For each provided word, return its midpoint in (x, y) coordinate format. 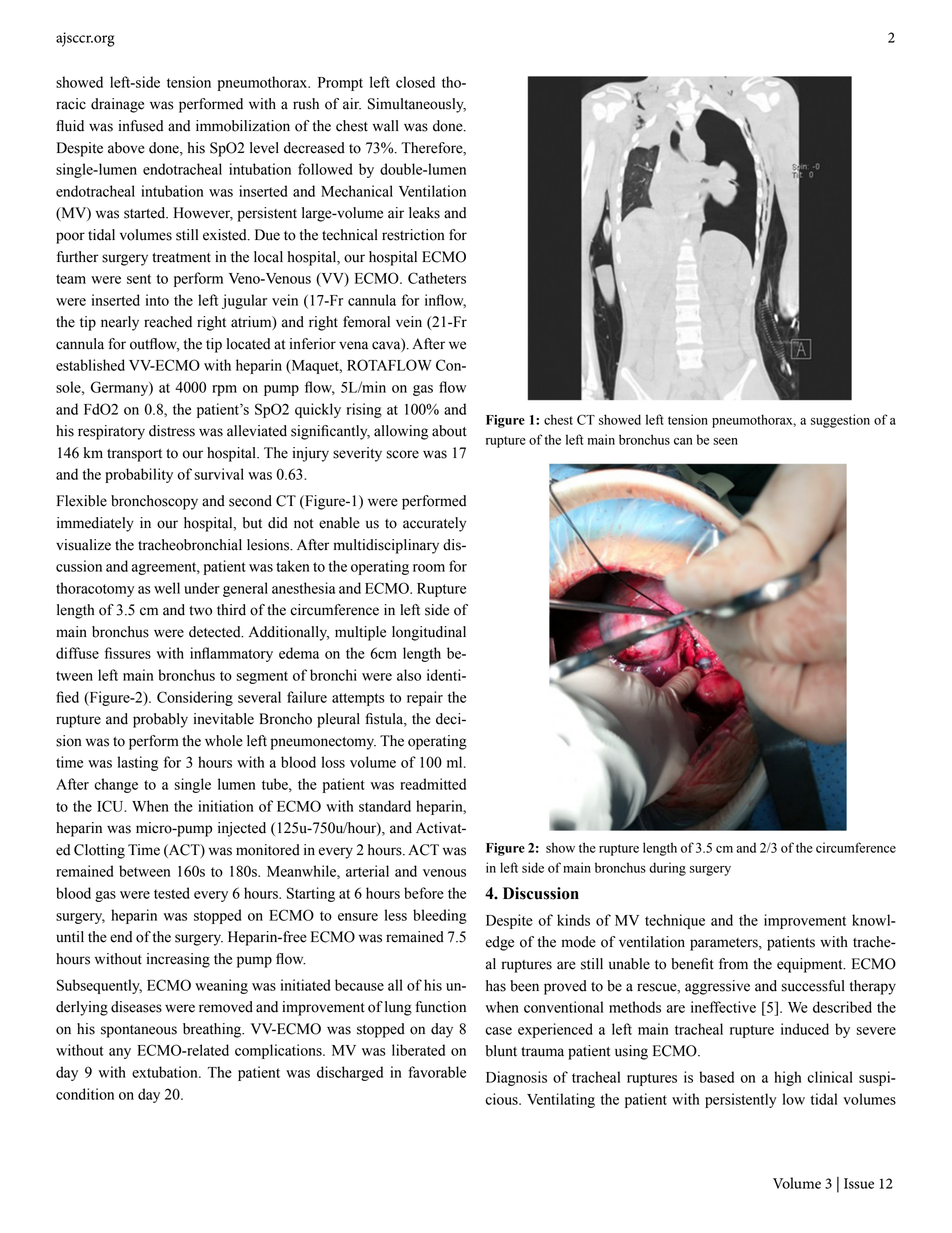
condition (85, 1094)
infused (141, 126)
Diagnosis (516, 1078)
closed (415, 82)
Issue (859, 1183)
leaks (424, 213)
